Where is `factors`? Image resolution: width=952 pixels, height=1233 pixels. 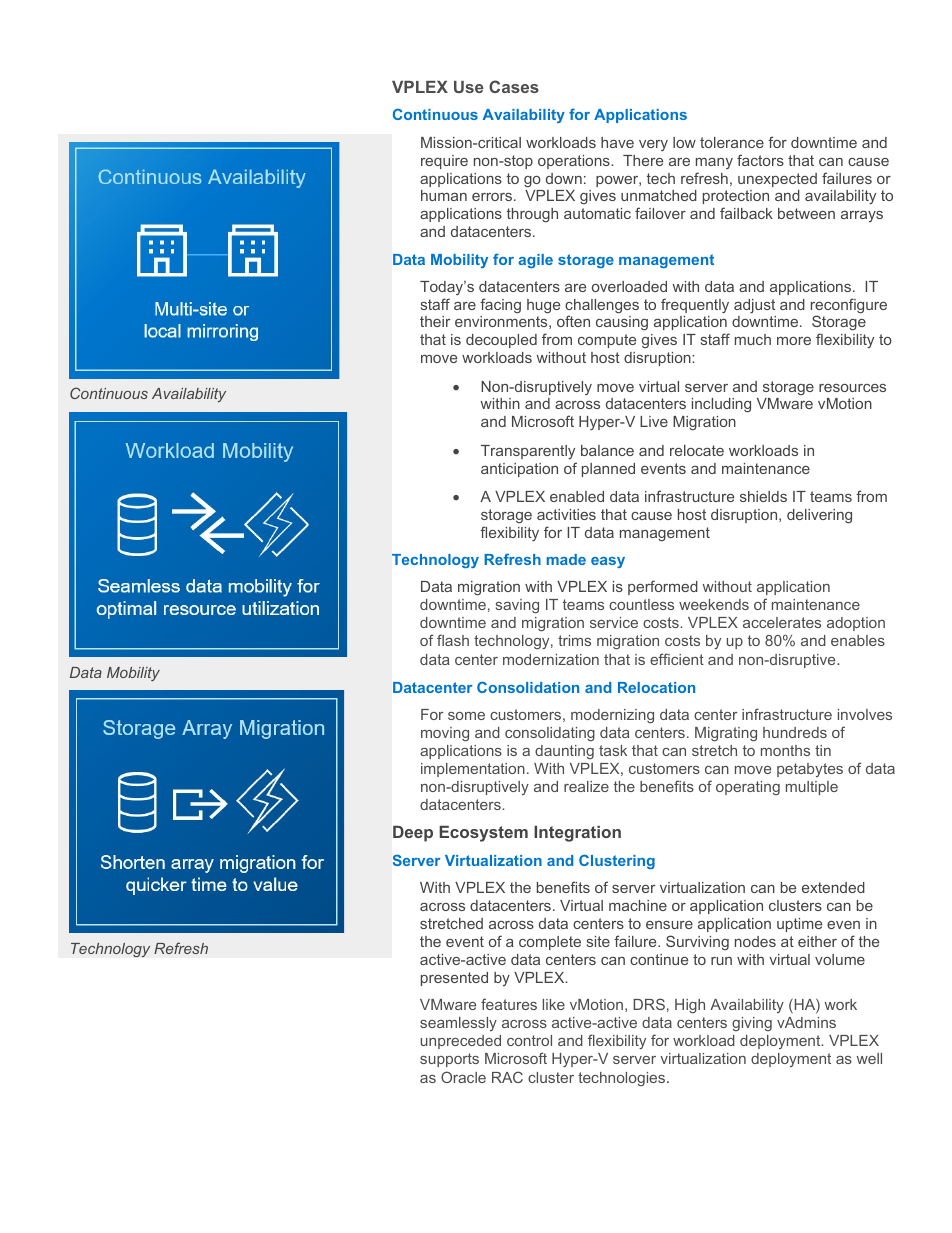
factors is located at coordinates (760, 160).
